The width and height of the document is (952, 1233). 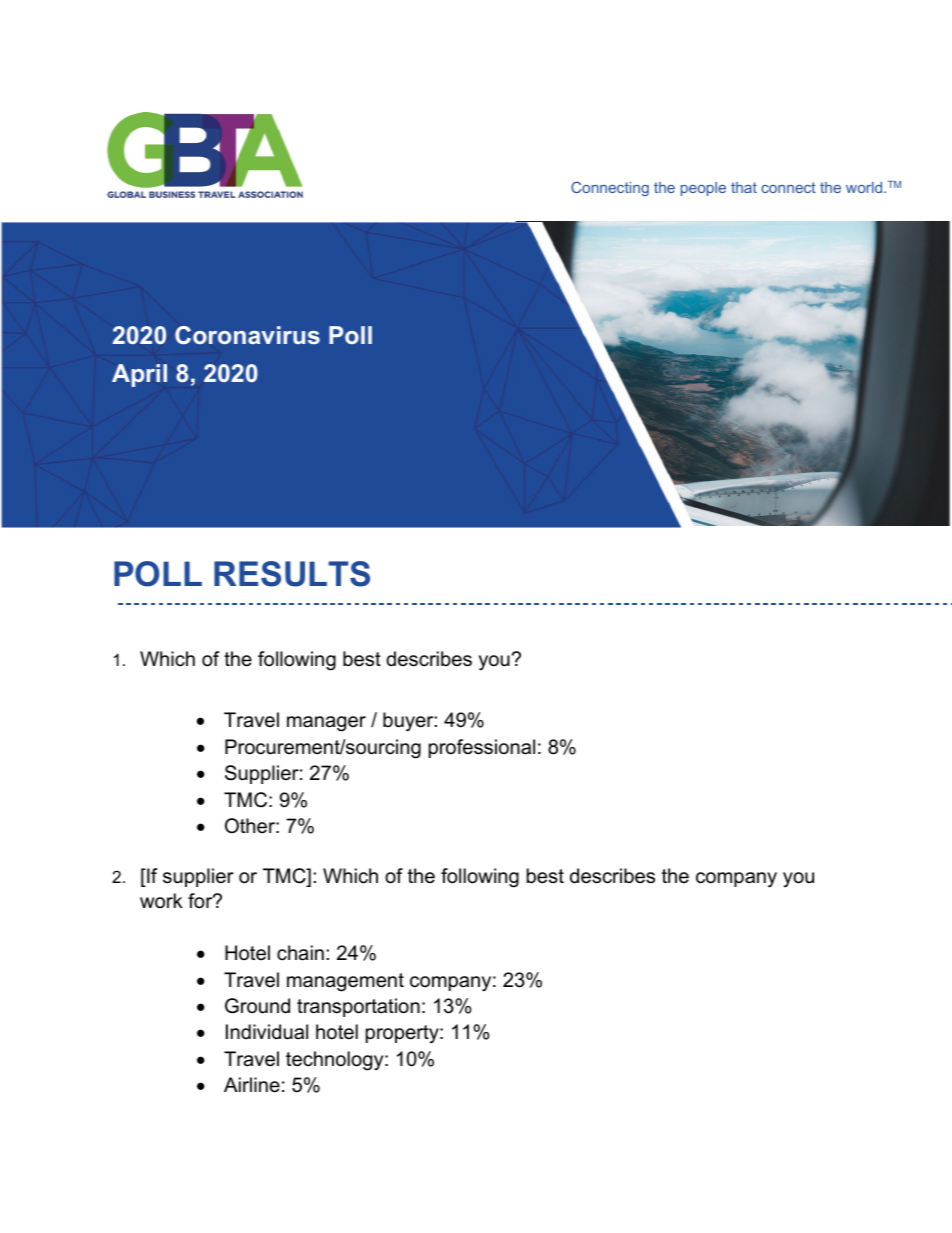 I want to click on manager, so click(x=326, y=724).
